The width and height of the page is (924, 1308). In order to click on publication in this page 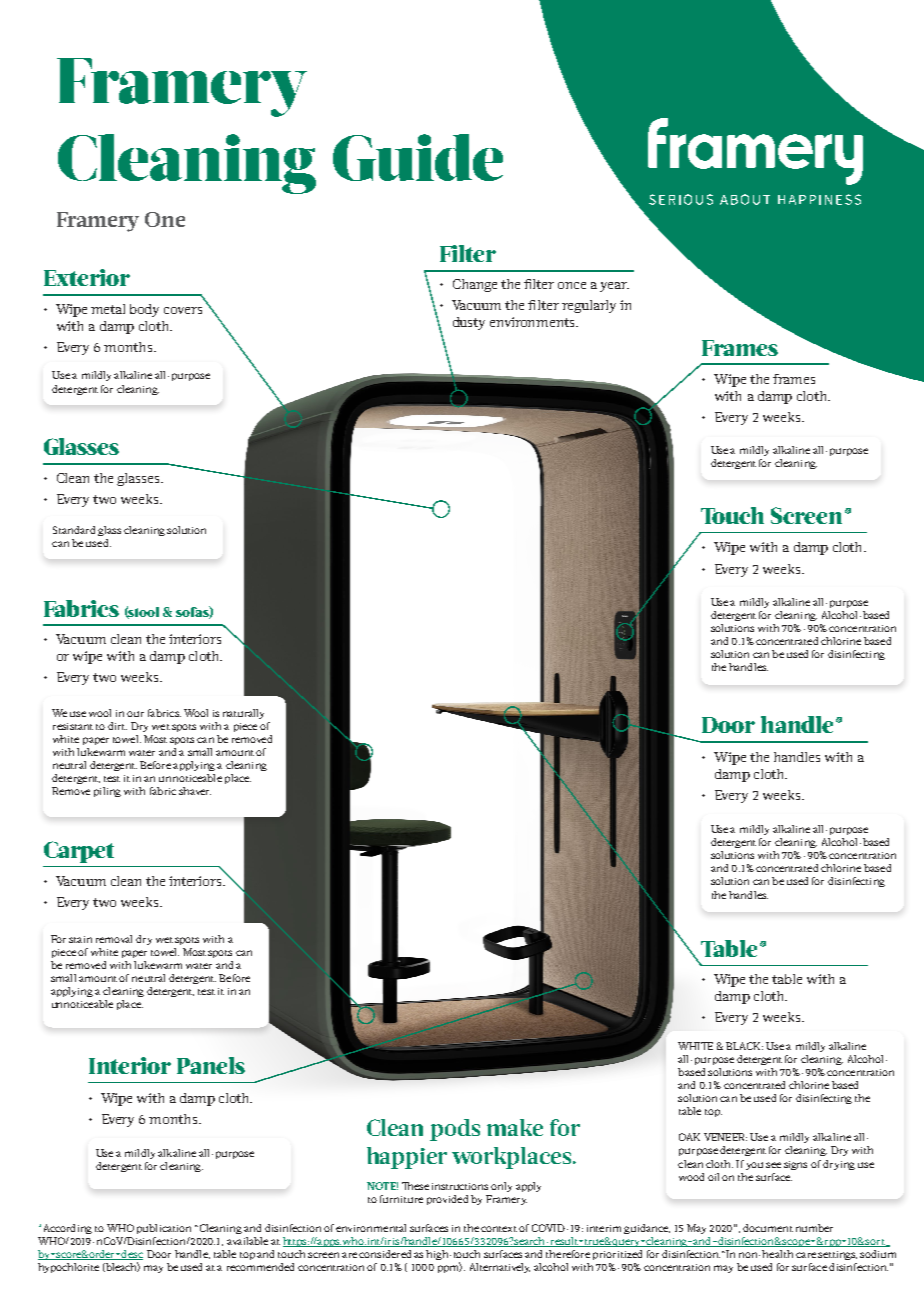, I will do `click(164, 1229)`.
